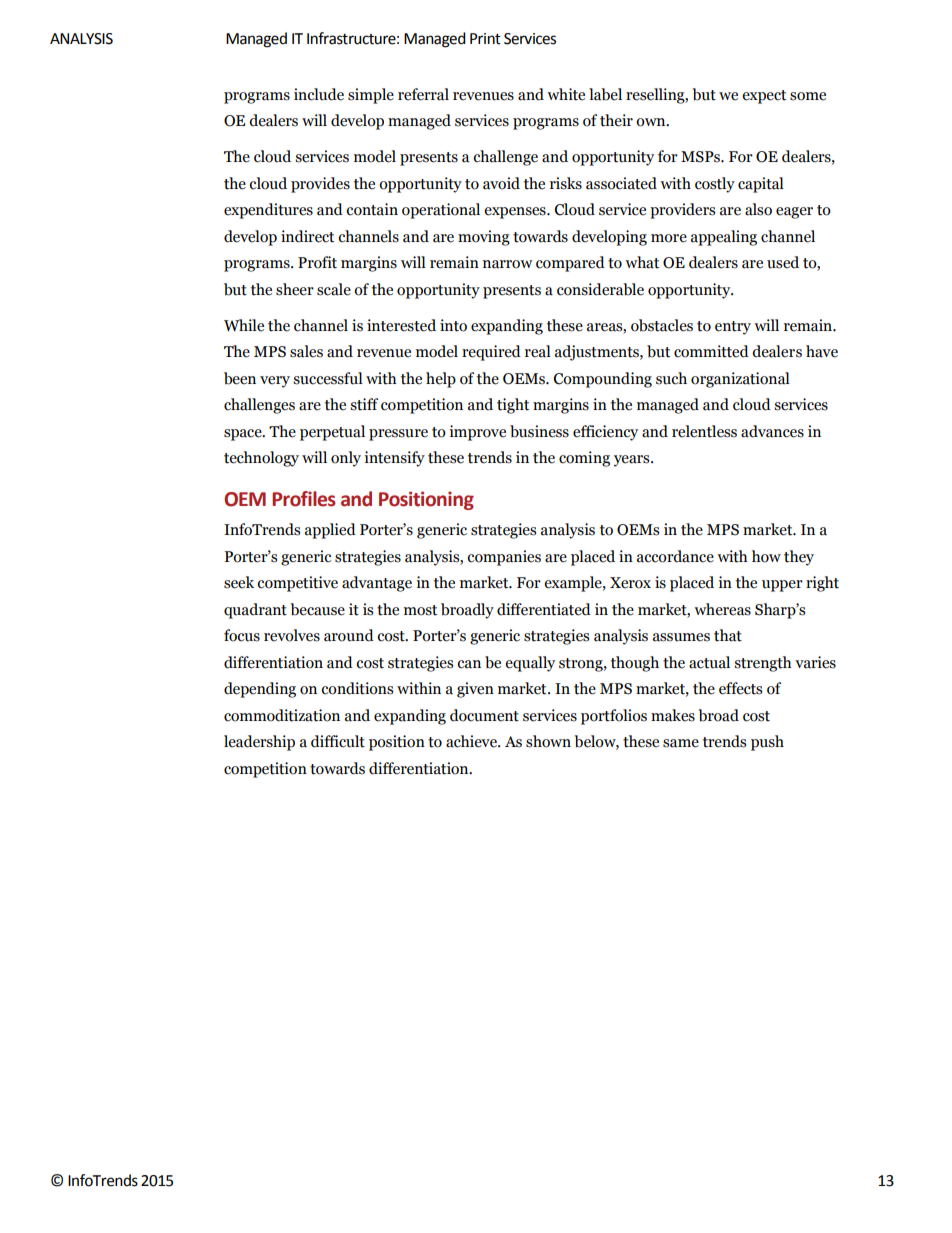 Image resolution: width=952 pixels, height=1233 pixels. What do you see at coordinates (282, 715) in the screenshot?
I see `commoditization` at bounding box center [282, 715].
